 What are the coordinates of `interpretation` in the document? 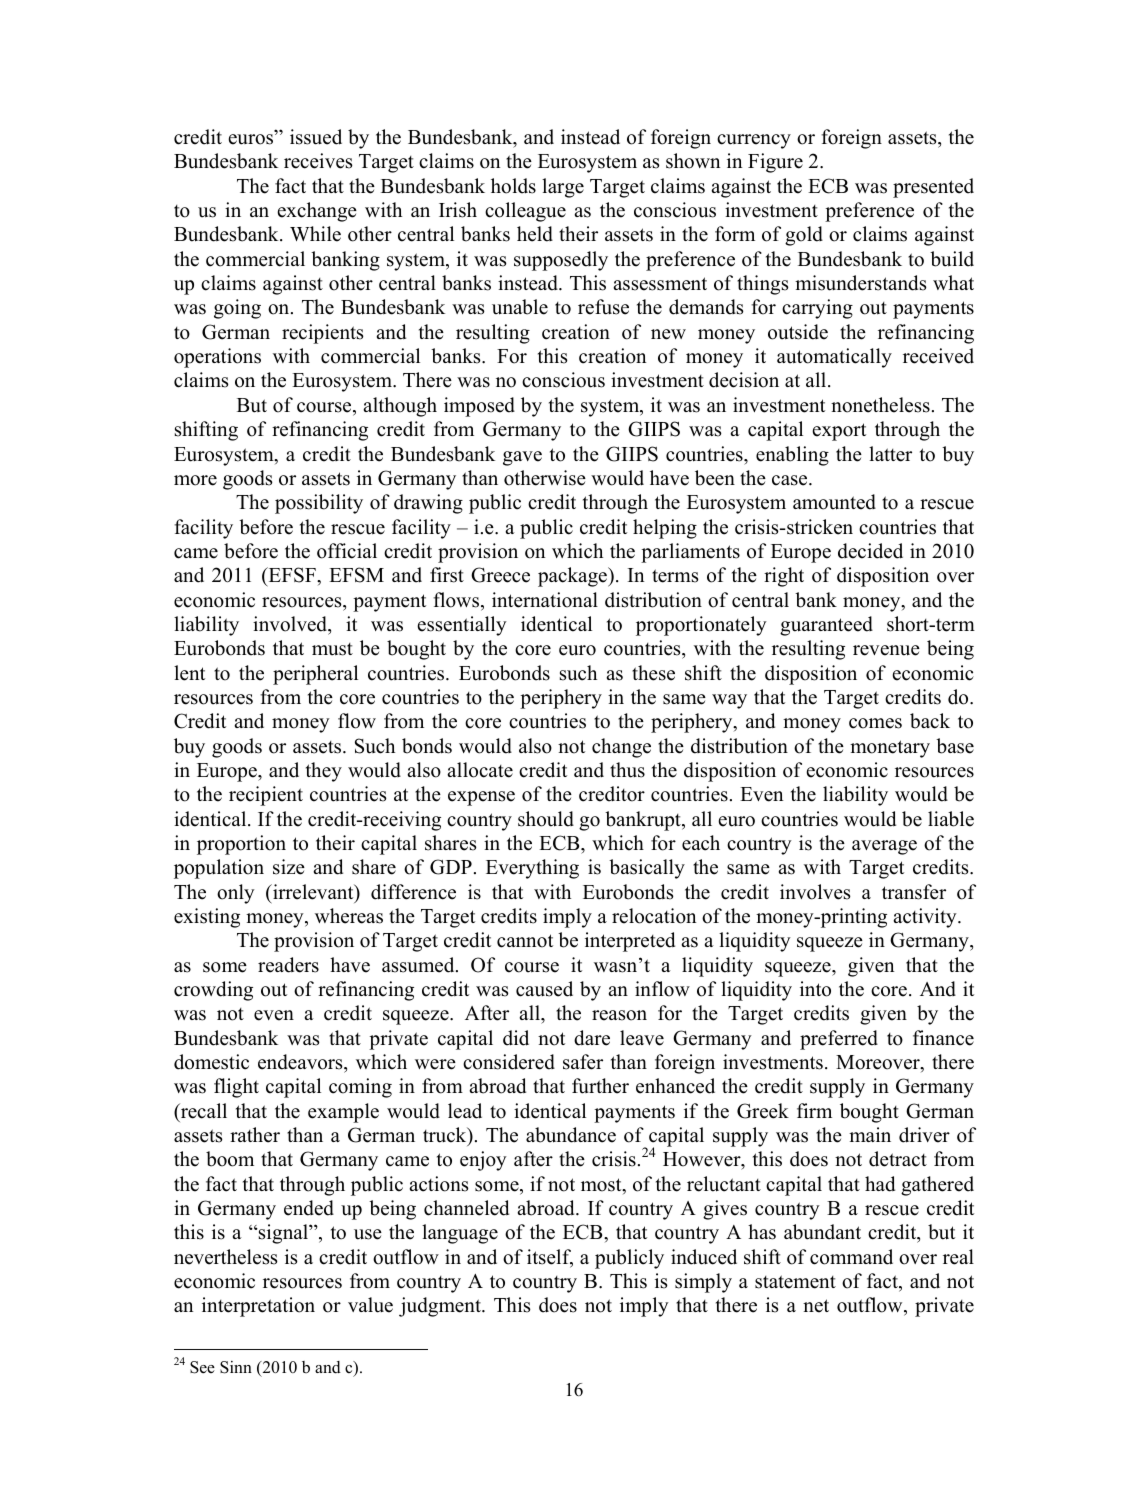 It's located at (258, 1307).
